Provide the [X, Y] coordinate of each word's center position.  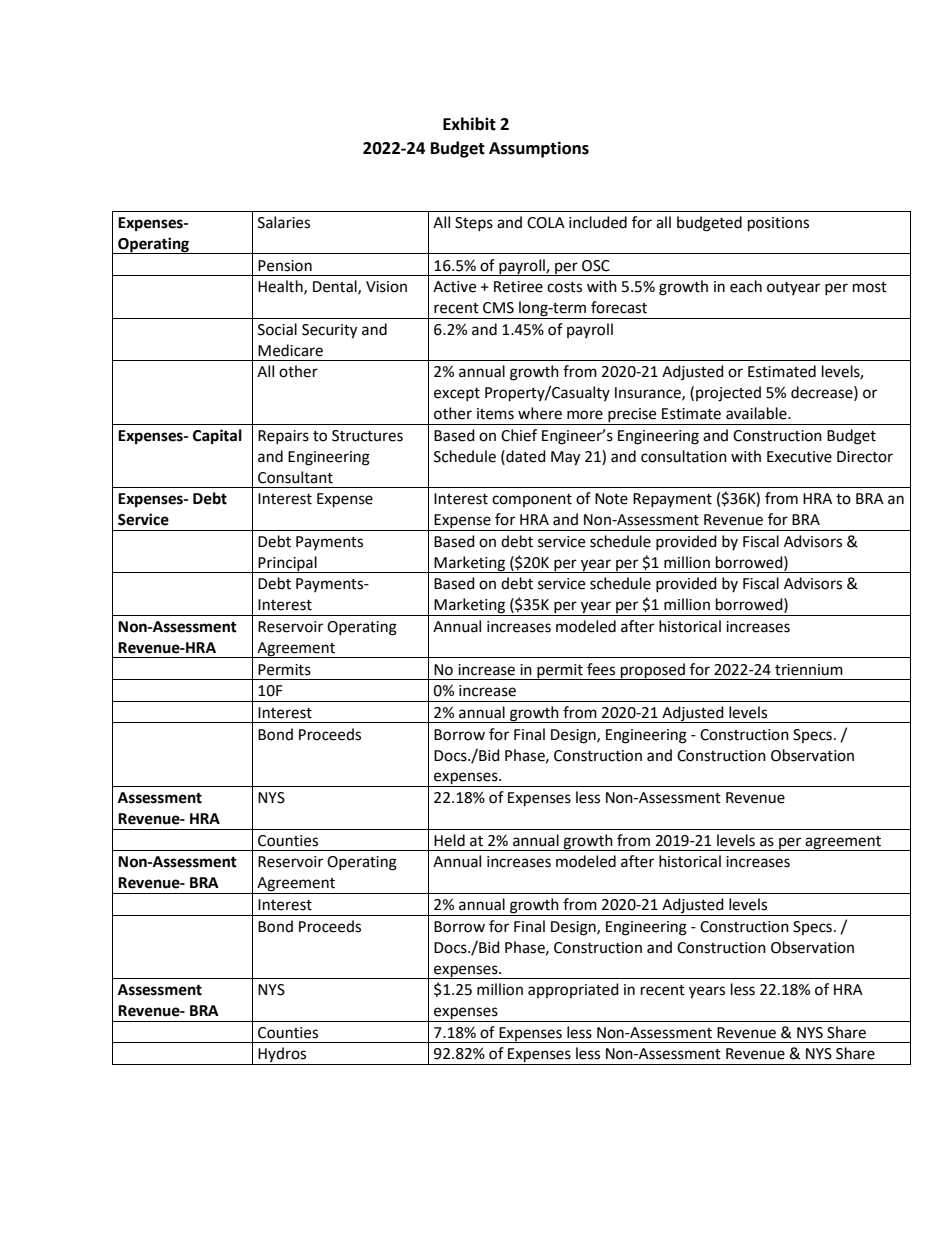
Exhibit [469, 124]
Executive [799, 457]
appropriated [573, 990]
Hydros [283, 1056]
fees [601, 669]
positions [778, 224]
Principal [288, 564]
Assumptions [539, 149]
